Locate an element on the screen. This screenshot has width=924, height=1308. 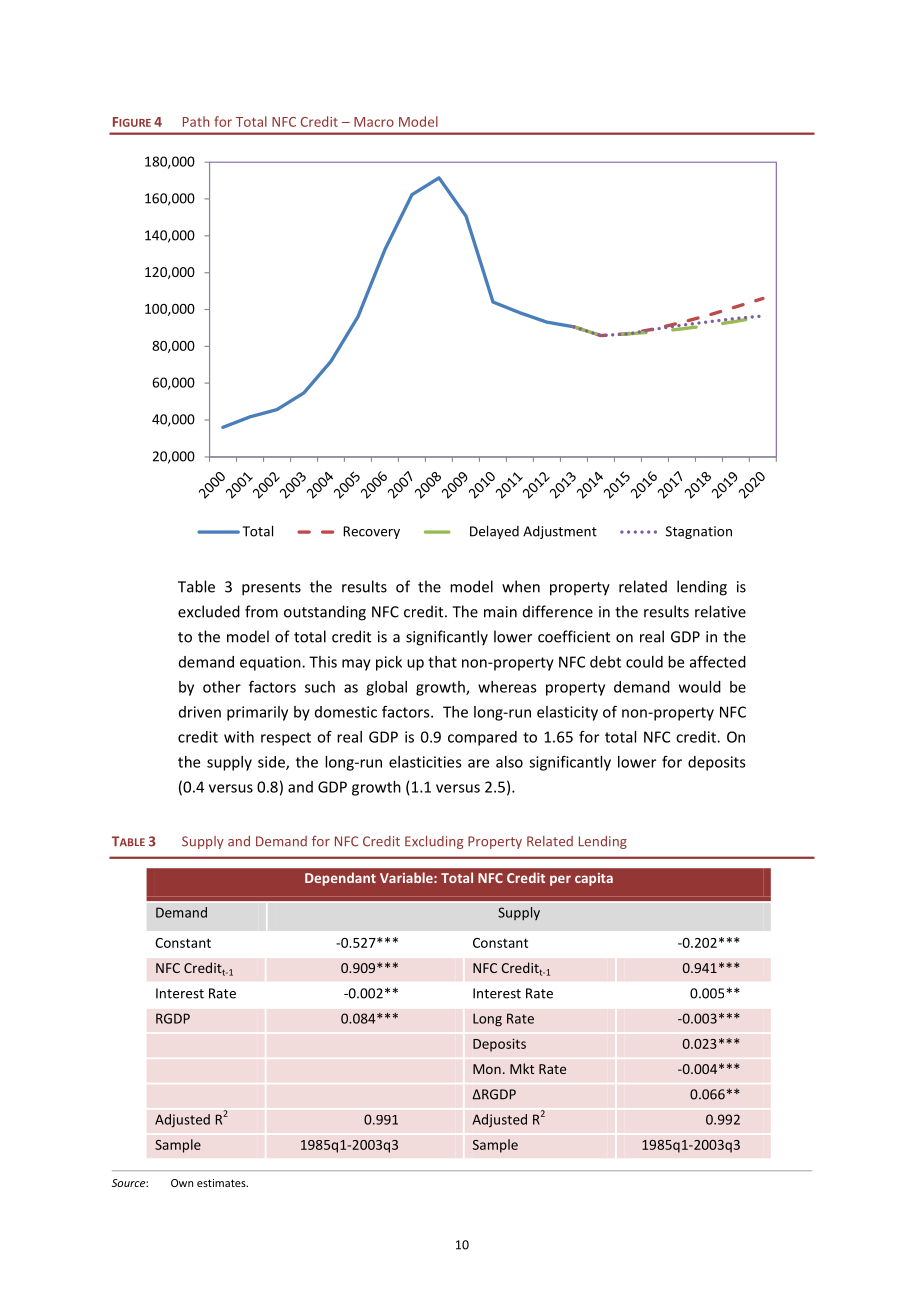
estimates is located at coordinates (222, 1183).
